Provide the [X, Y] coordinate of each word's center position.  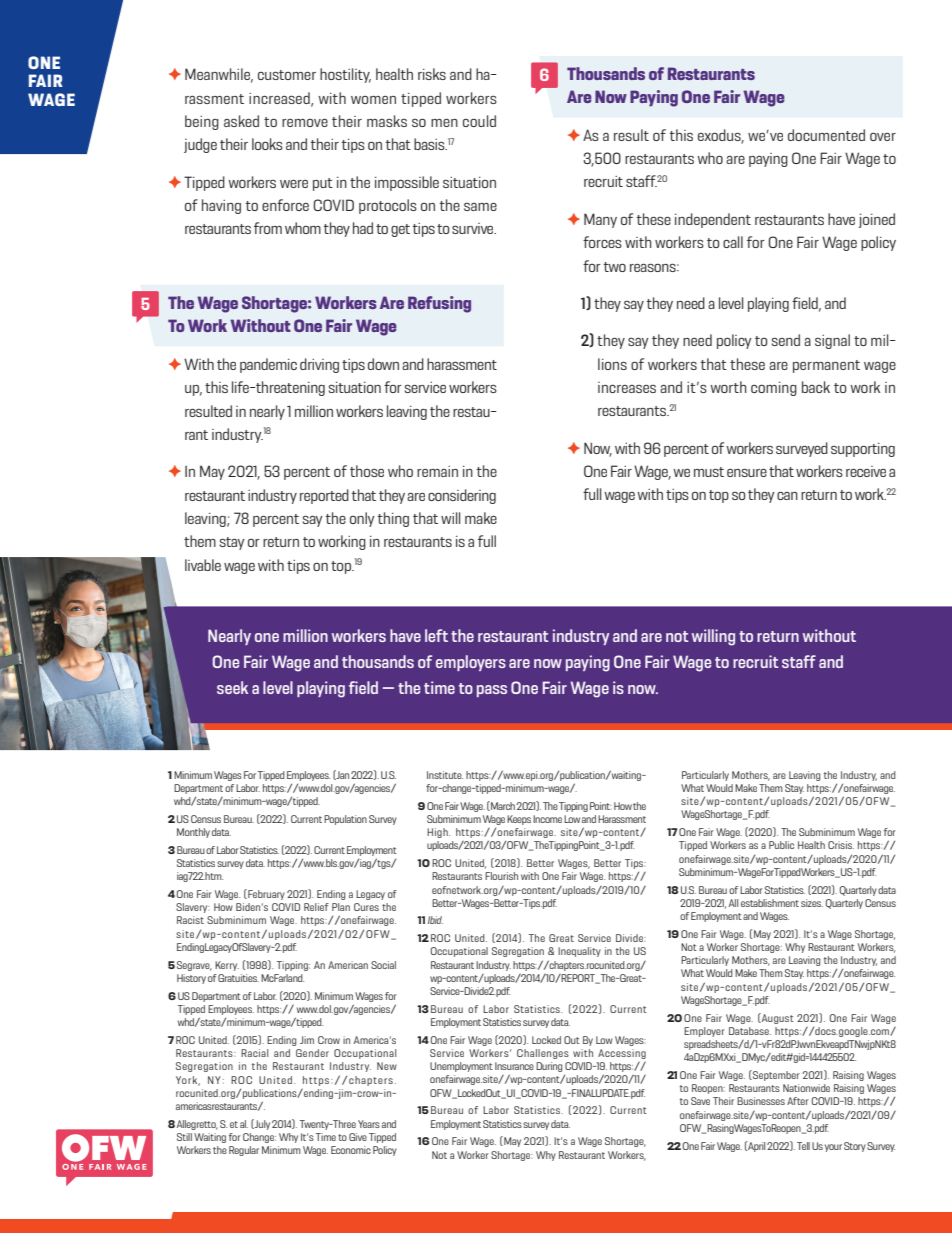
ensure [747, 472]
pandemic [268, 365]
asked [241, 121]
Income [547, 819]
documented [826, 135]
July [261, 1124]
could [479, 121]
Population [345, 820]
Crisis [841, 845]
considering [462, 496]
